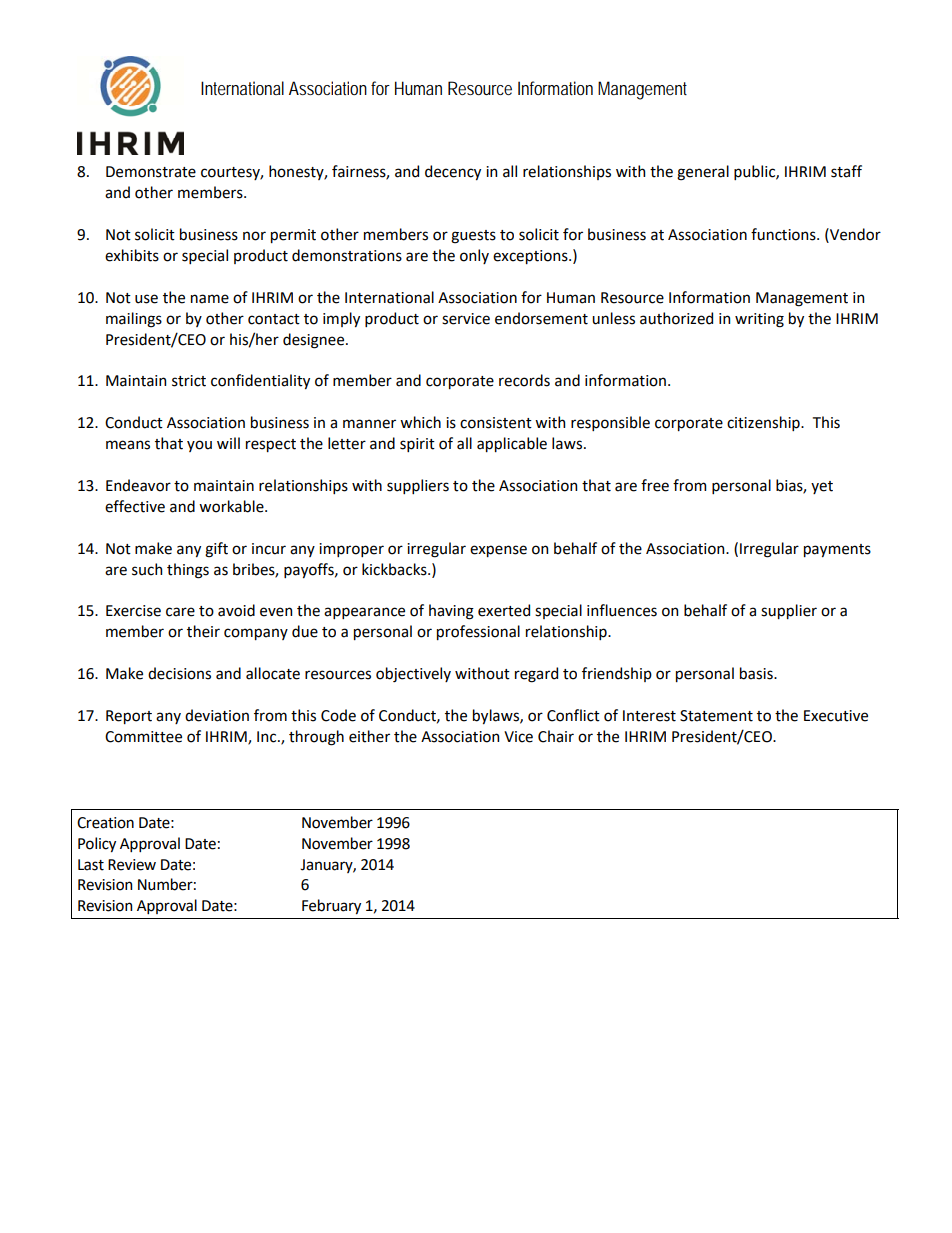 This document has height=1233, width=952. Describe the element at coordinates (151, 172) in the document. I see `Demonstrate` at that location.
